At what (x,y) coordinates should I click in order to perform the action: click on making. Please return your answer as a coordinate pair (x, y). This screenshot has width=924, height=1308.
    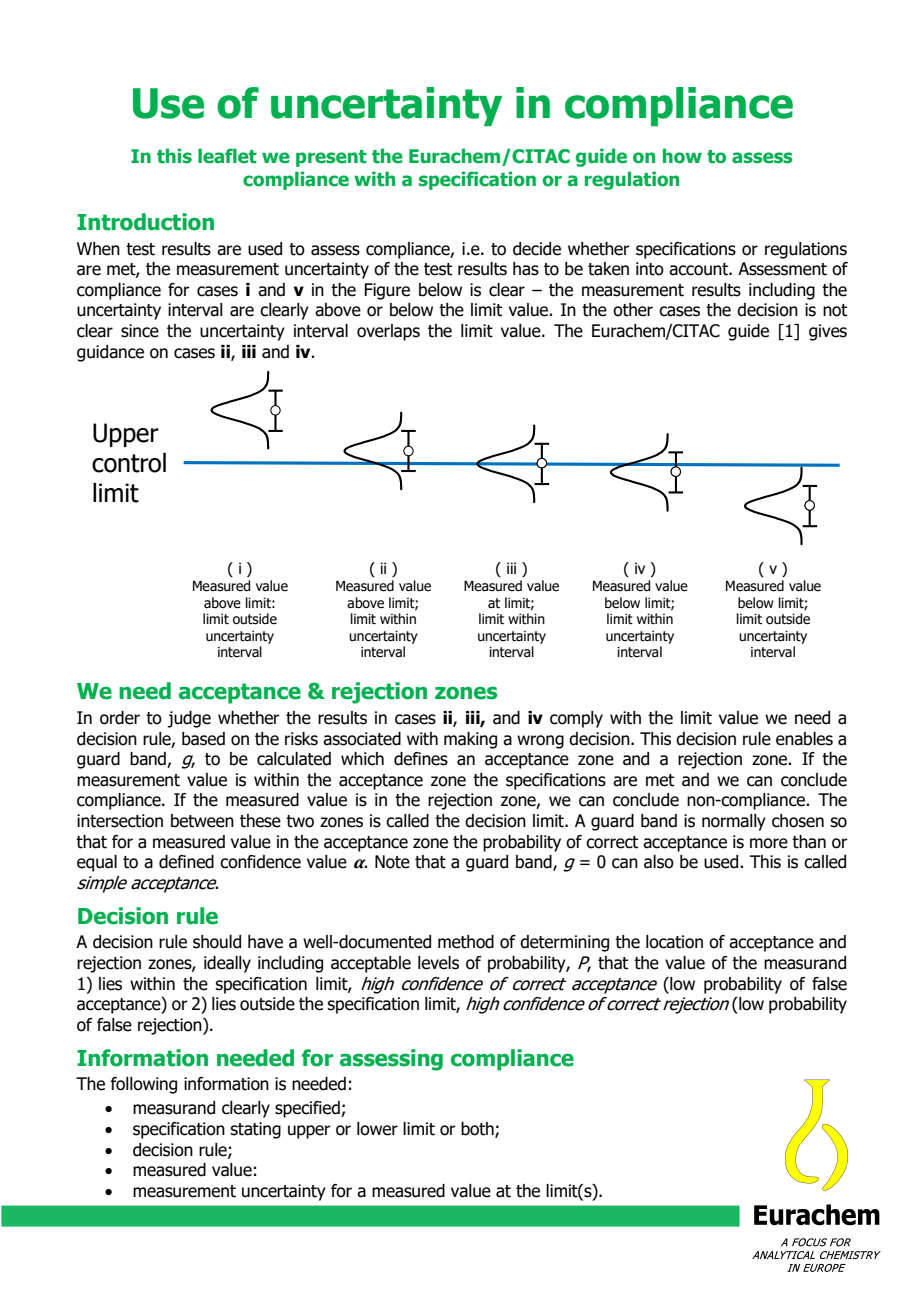
    Looking at the image, I should click on (470, 740).
